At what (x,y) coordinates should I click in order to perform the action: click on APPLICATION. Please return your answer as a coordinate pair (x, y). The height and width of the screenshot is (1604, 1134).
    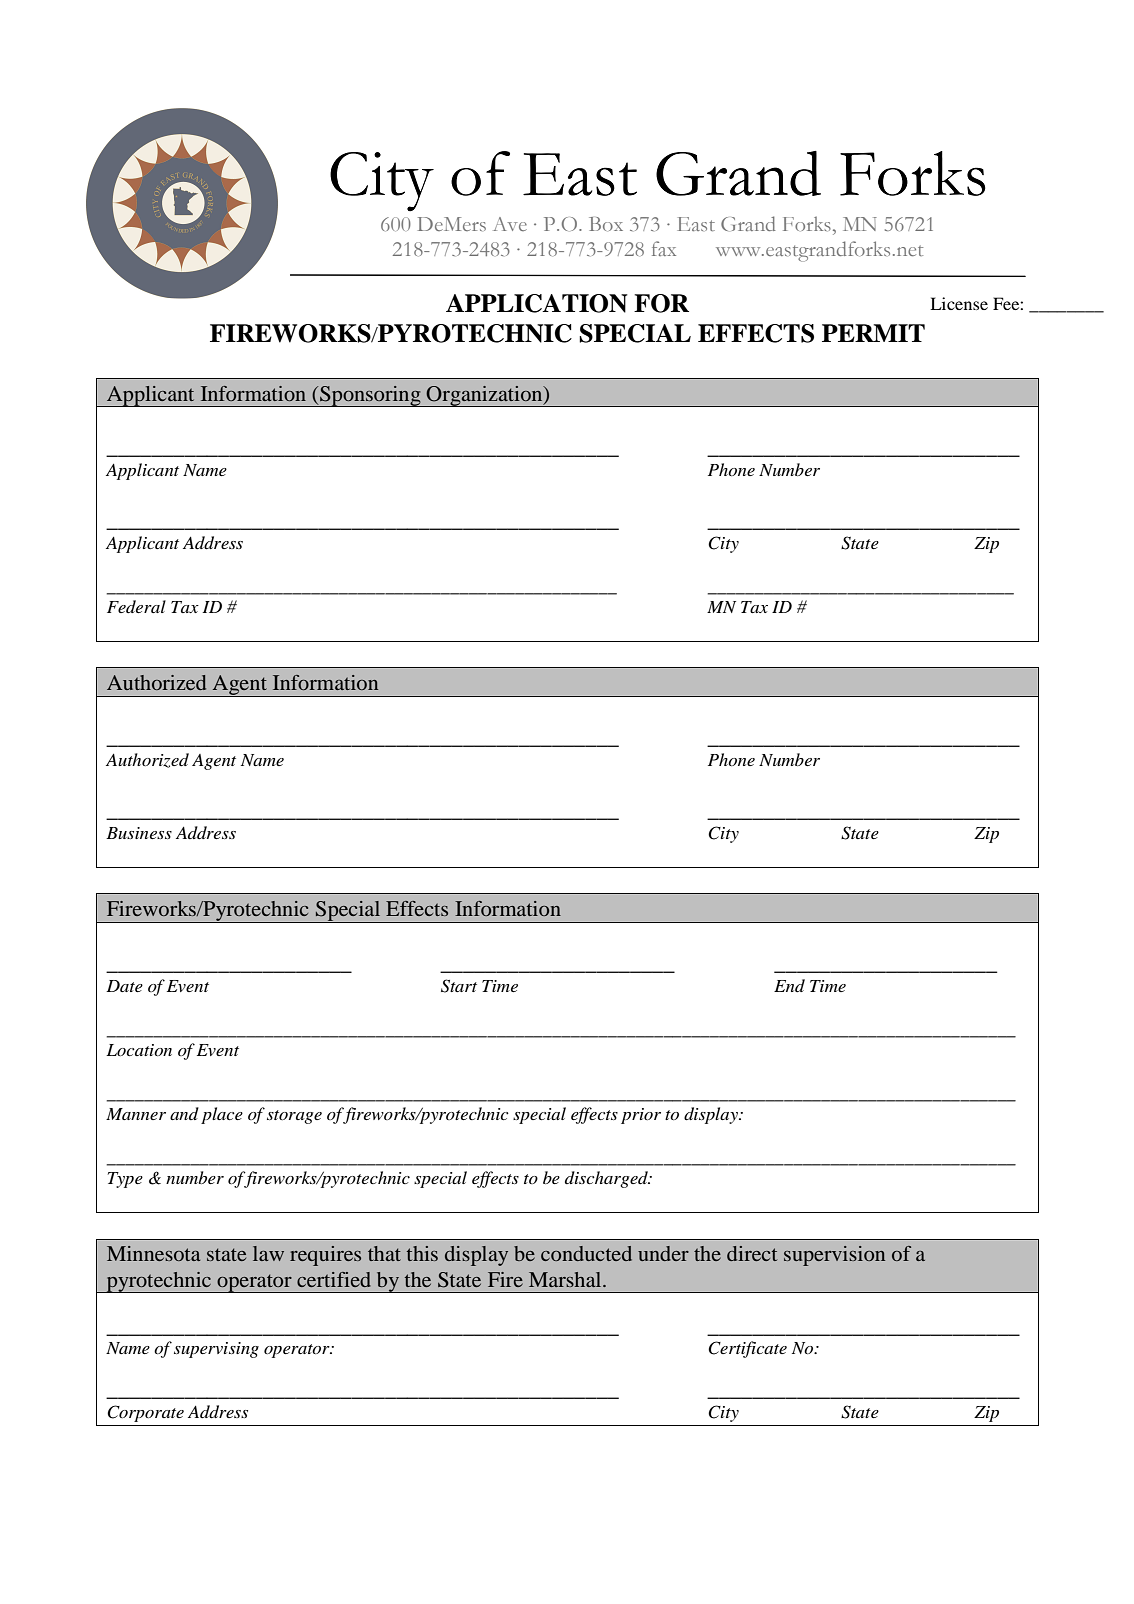
    Looking at the image, I should click on (537, 303).
